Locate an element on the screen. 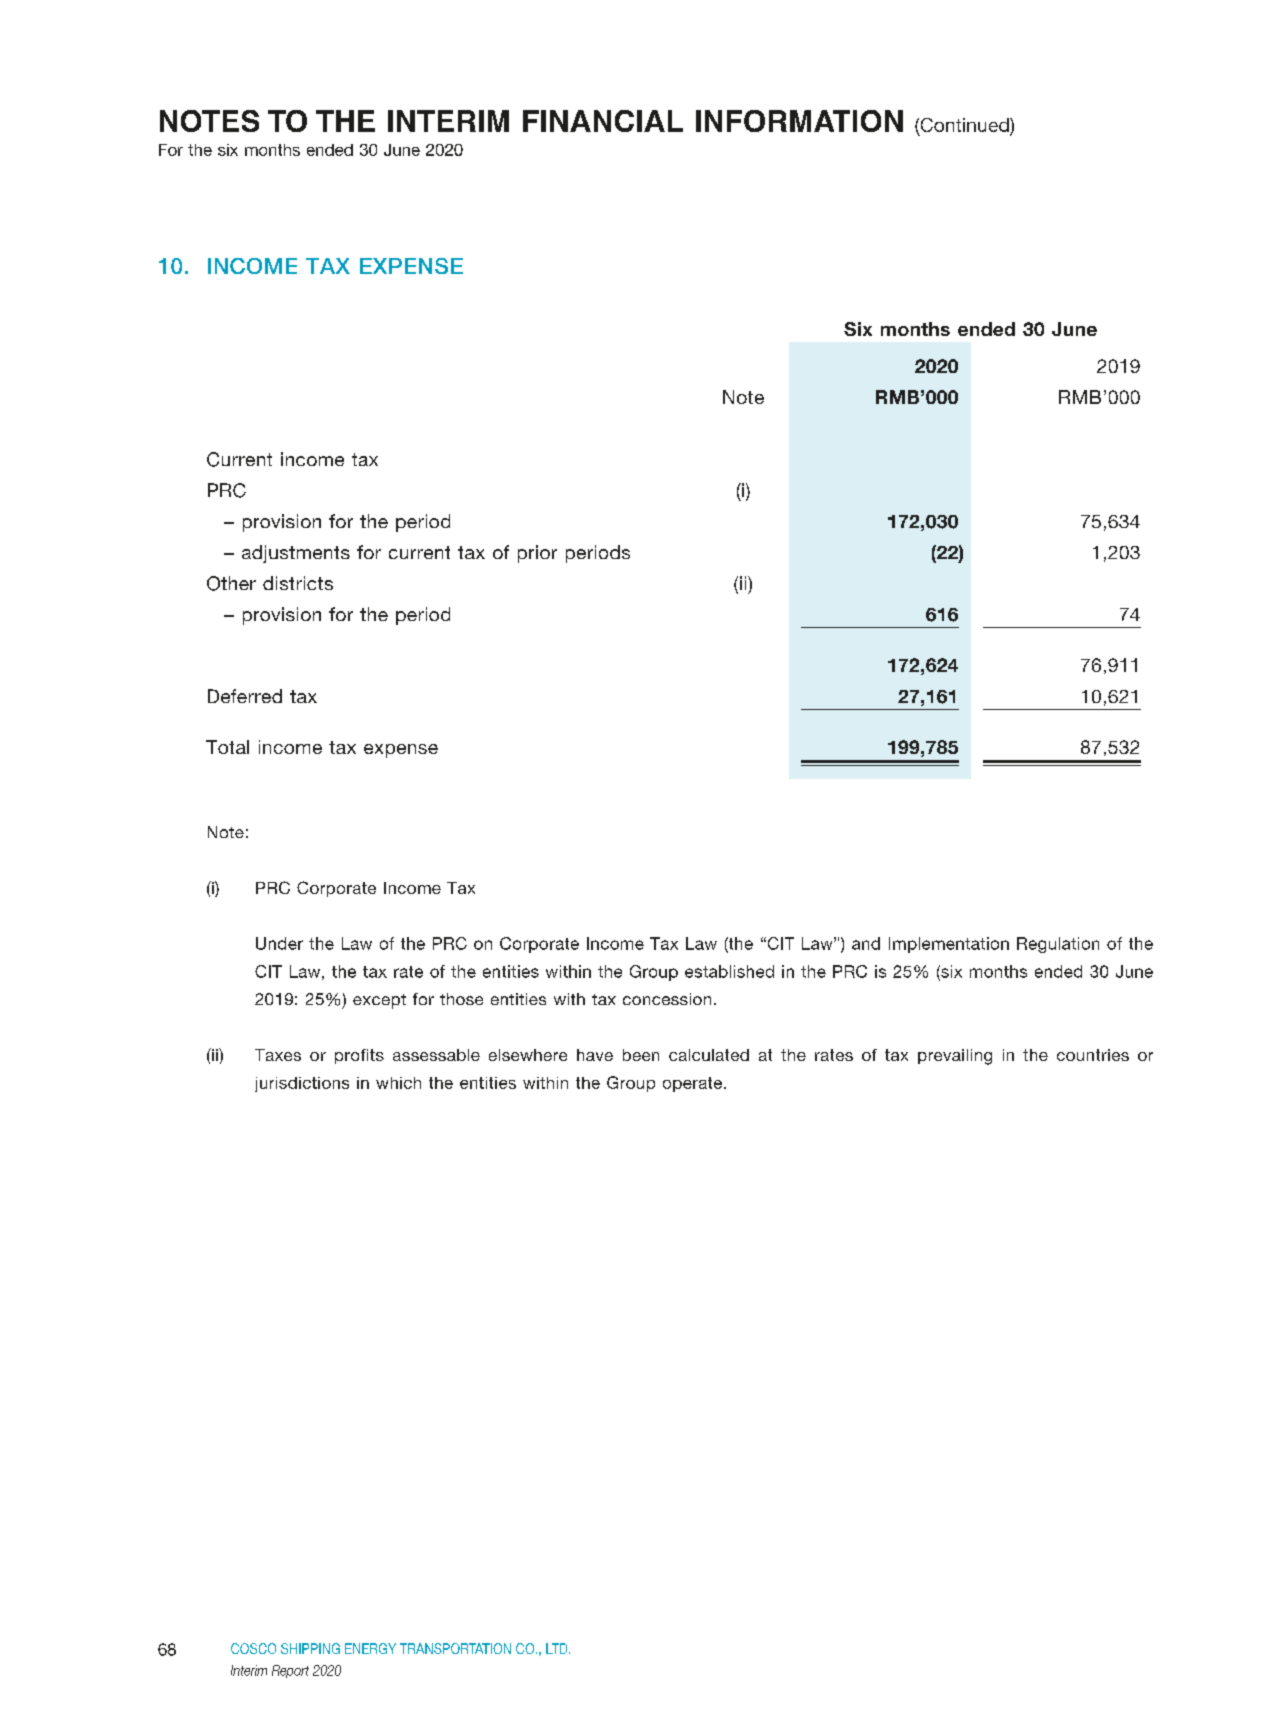 The height and width of the screenshot is (1729, 1274). Implementation is located at coordinates (949, 945).
